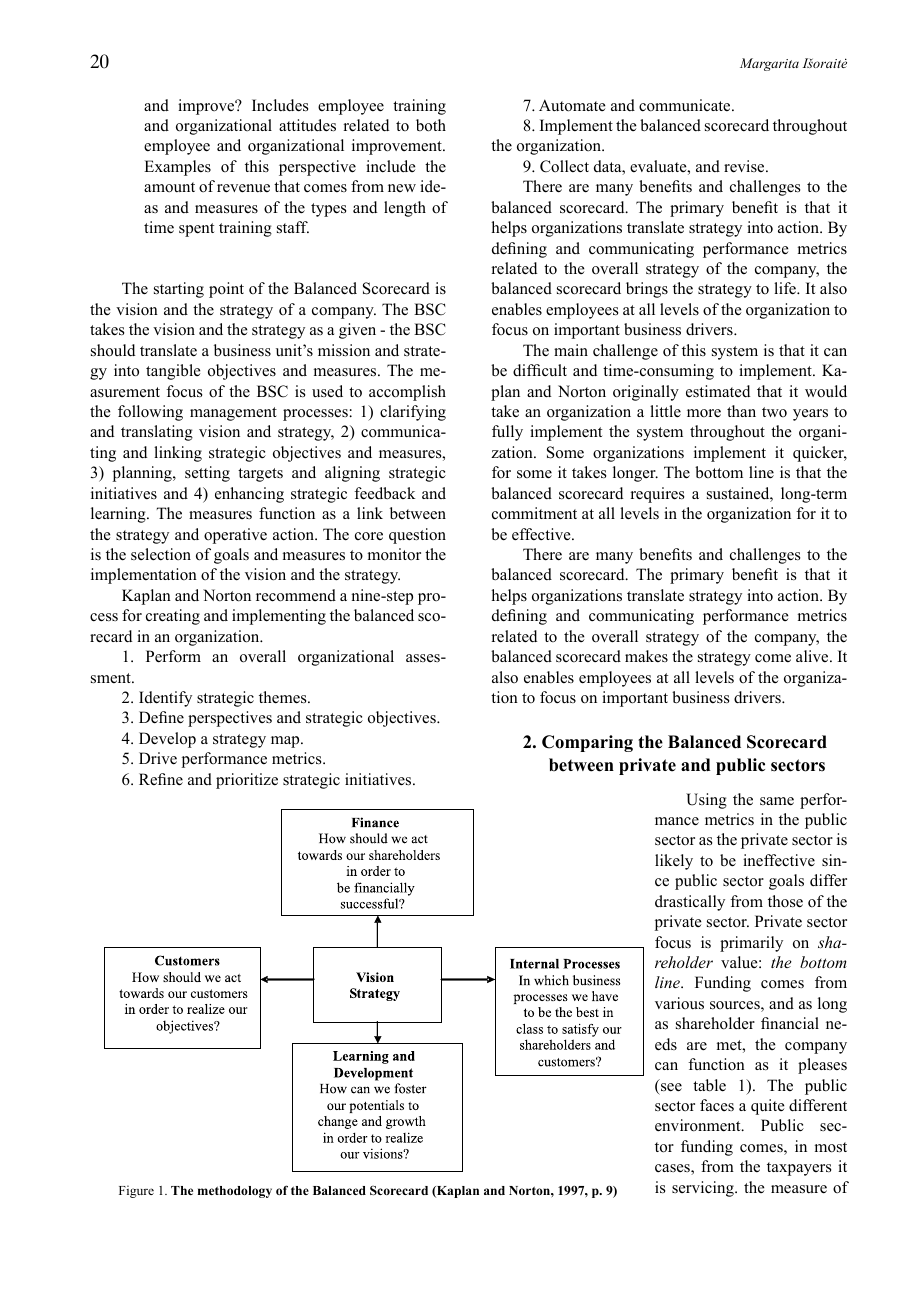 The height and width of the page is (1308, 924). I want to click on see, so click(671, 1087).
